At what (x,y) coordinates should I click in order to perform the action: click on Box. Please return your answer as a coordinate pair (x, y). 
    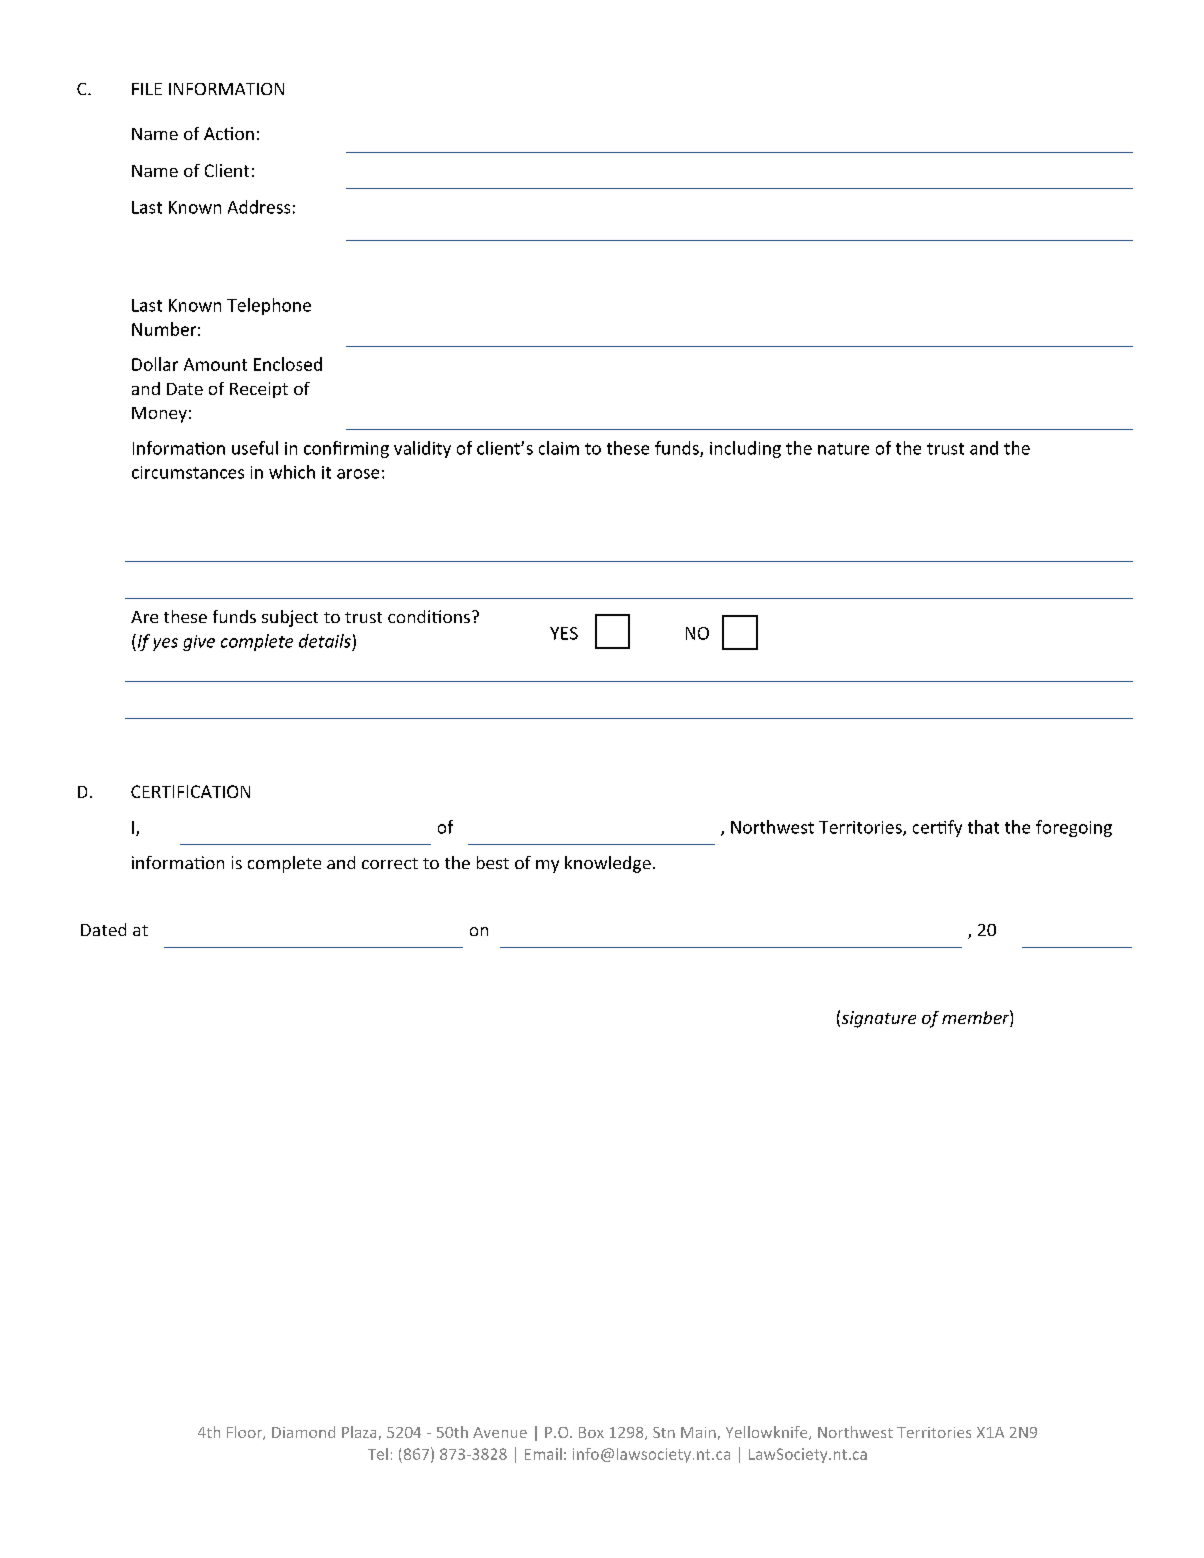
    Looking at the image, I should click on (591, 1432).
